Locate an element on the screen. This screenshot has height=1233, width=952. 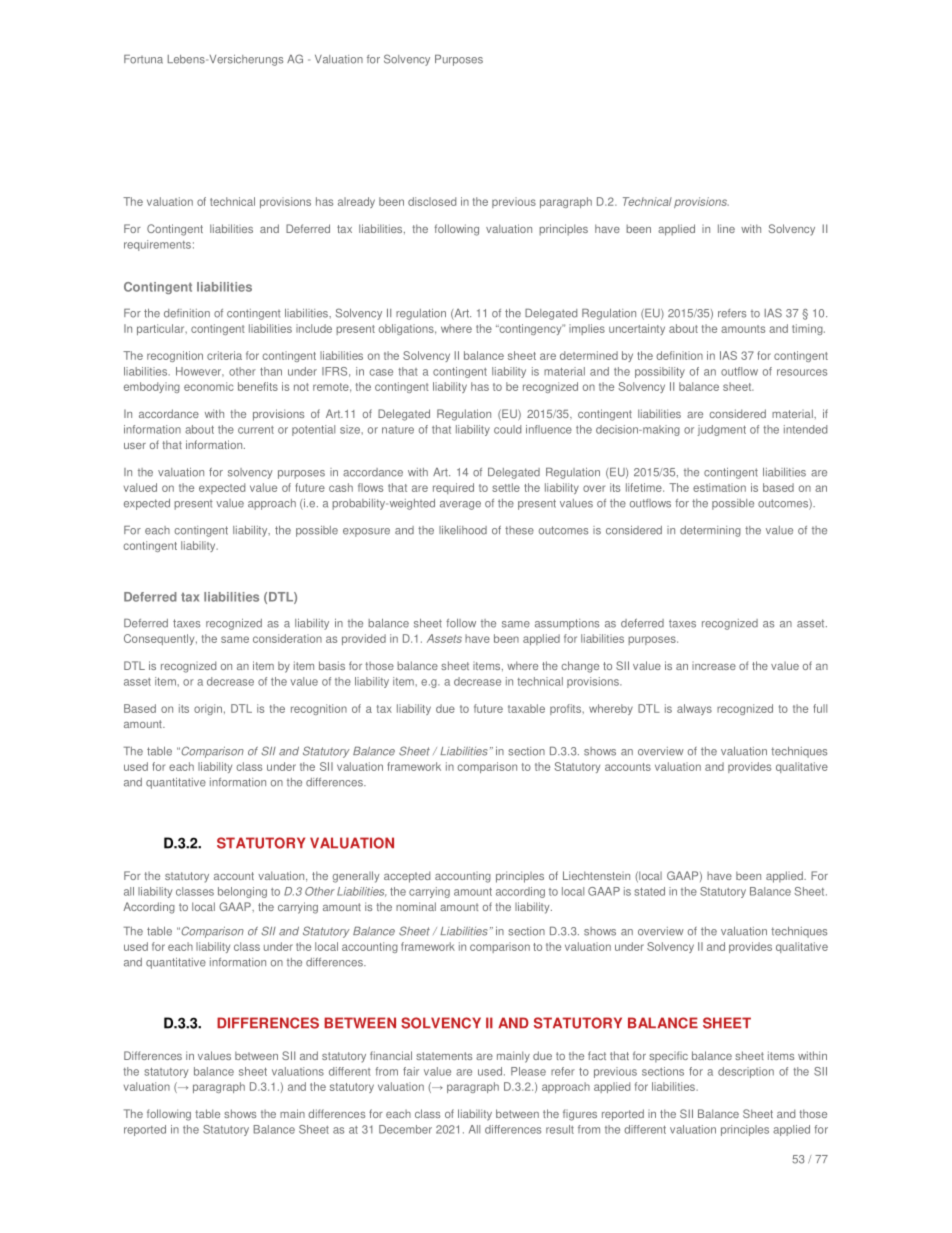
consideration is located at coordinates (287, 638).
